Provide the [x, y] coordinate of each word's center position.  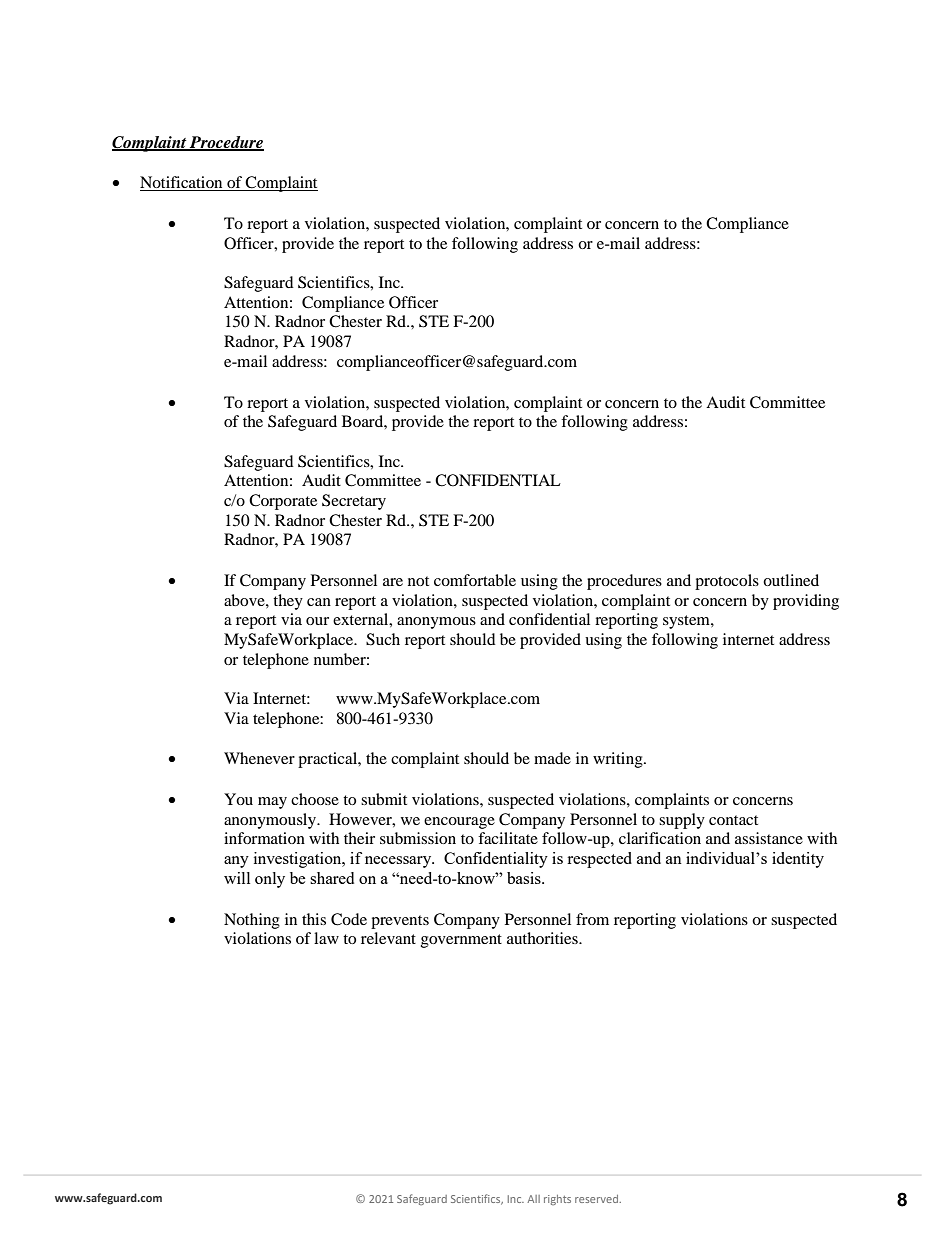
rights [557, 1200]
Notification [182, 183]
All [533, 1199]
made [552, 758]
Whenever [259, 758]
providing [806, 602]
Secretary [354, 502]
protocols [727, 582]
